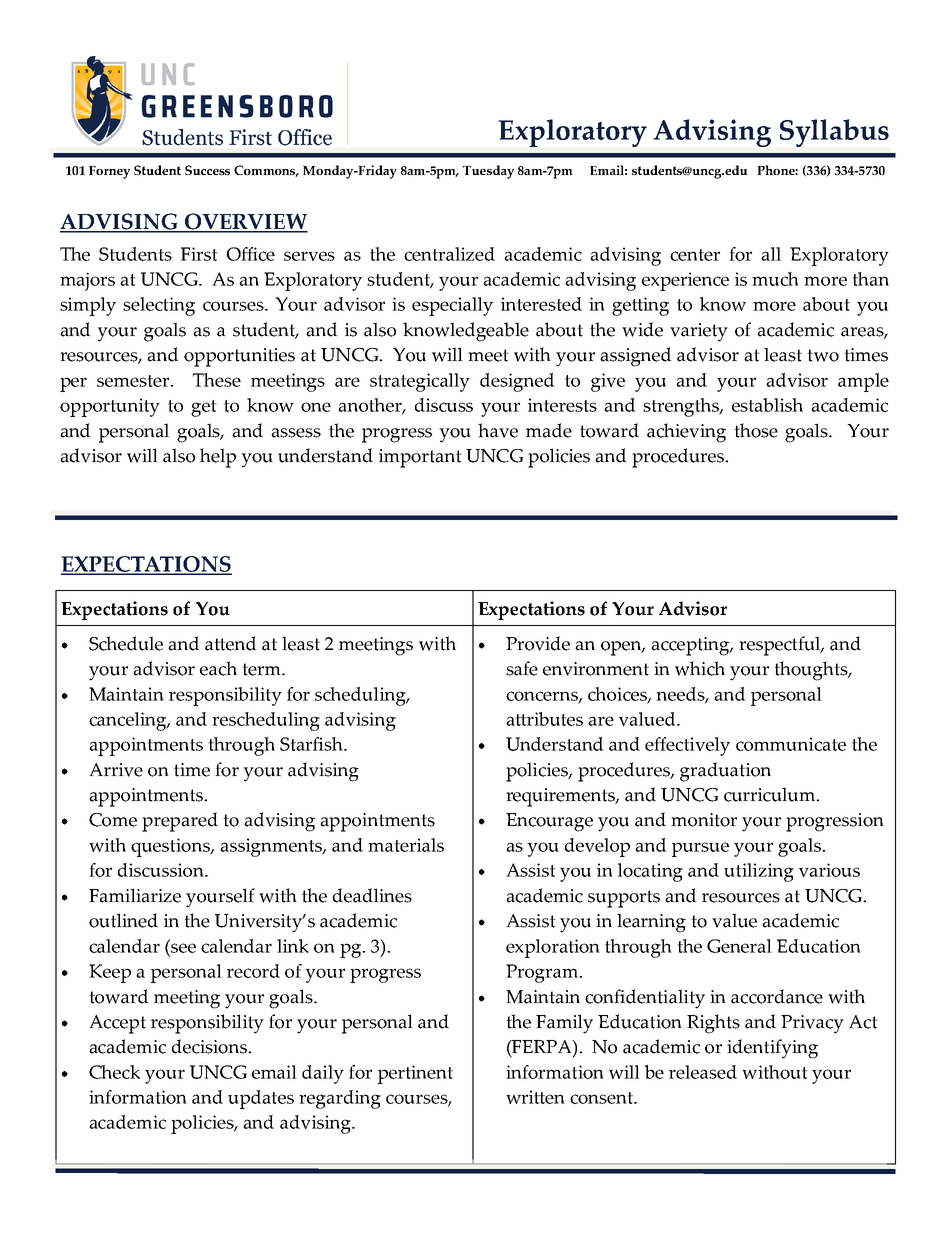  Describe the element at coordinates (207, 170) in the page. I see `Success` at that location.
